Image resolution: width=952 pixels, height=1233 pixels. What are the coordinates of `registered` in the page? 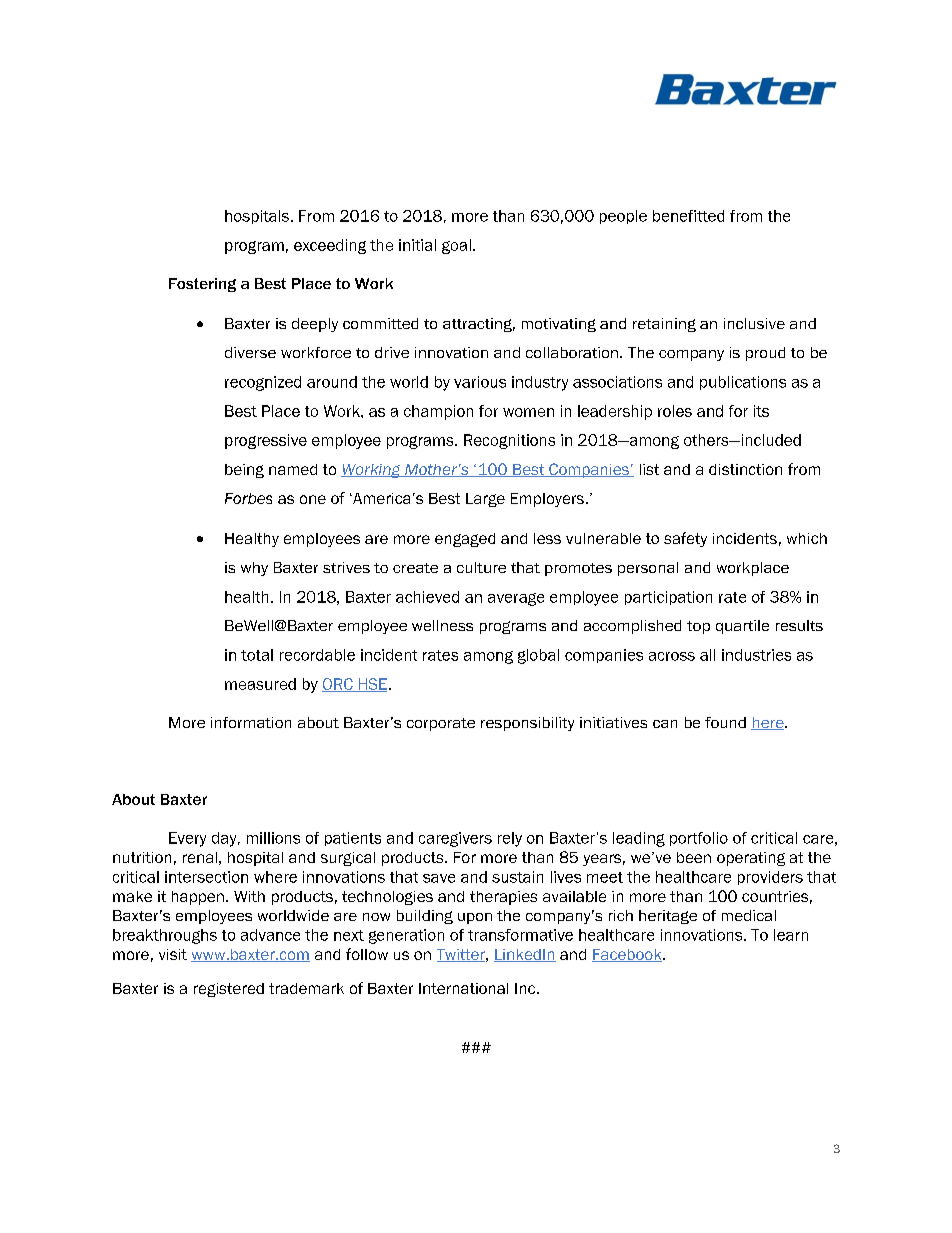 It's located at (229, 990).
